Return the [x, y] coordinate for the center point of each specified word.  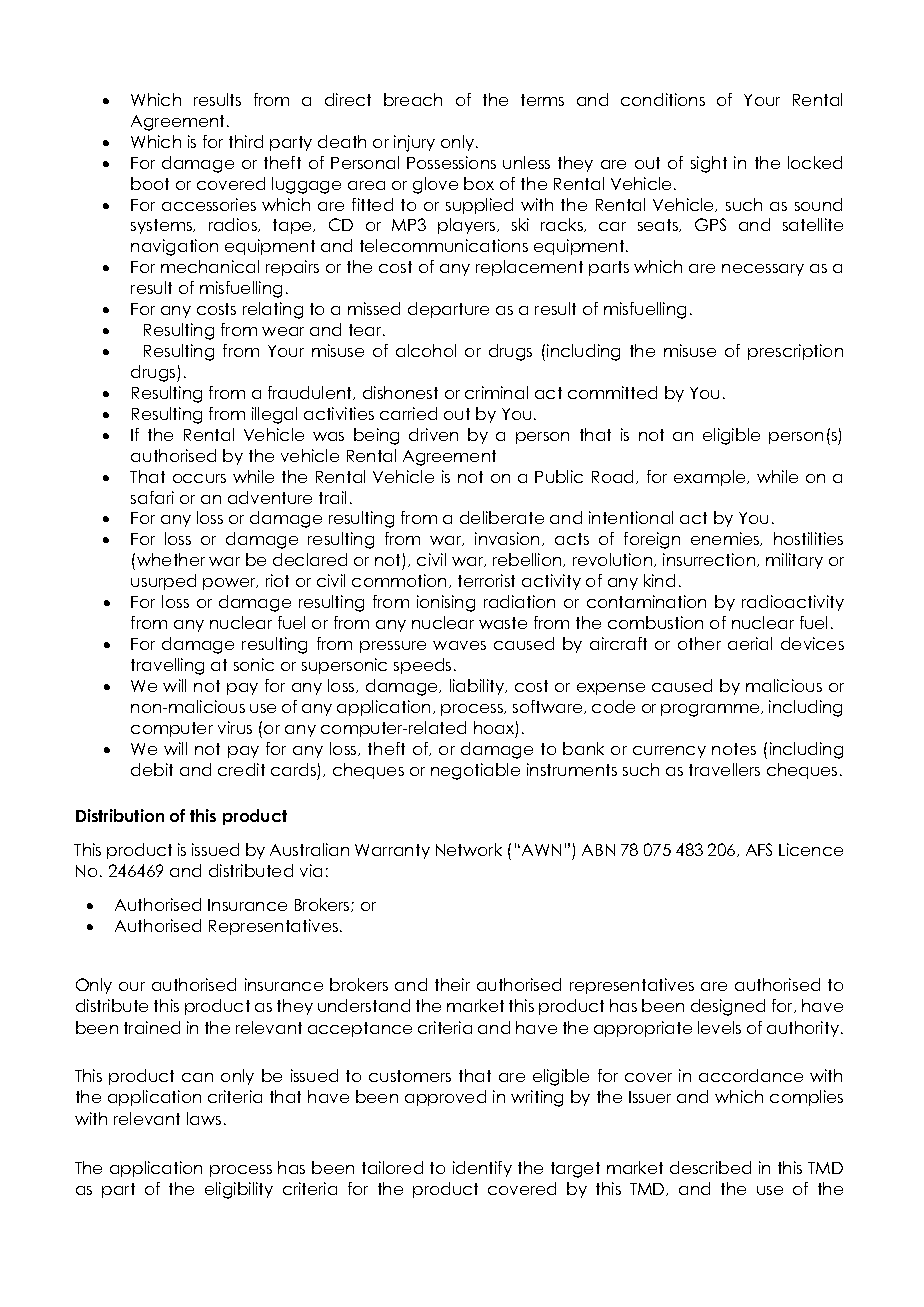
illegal [274, 415]
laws [204, 1118]
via [311, 870]
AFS [759, 849]
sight [709, 164]
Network [469, 849]
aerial [750, 643]
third [246, 141]
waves [459, 645]
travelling [167, 666]
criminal [496, 392]
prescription [795, 352]
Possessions [451, 162]
